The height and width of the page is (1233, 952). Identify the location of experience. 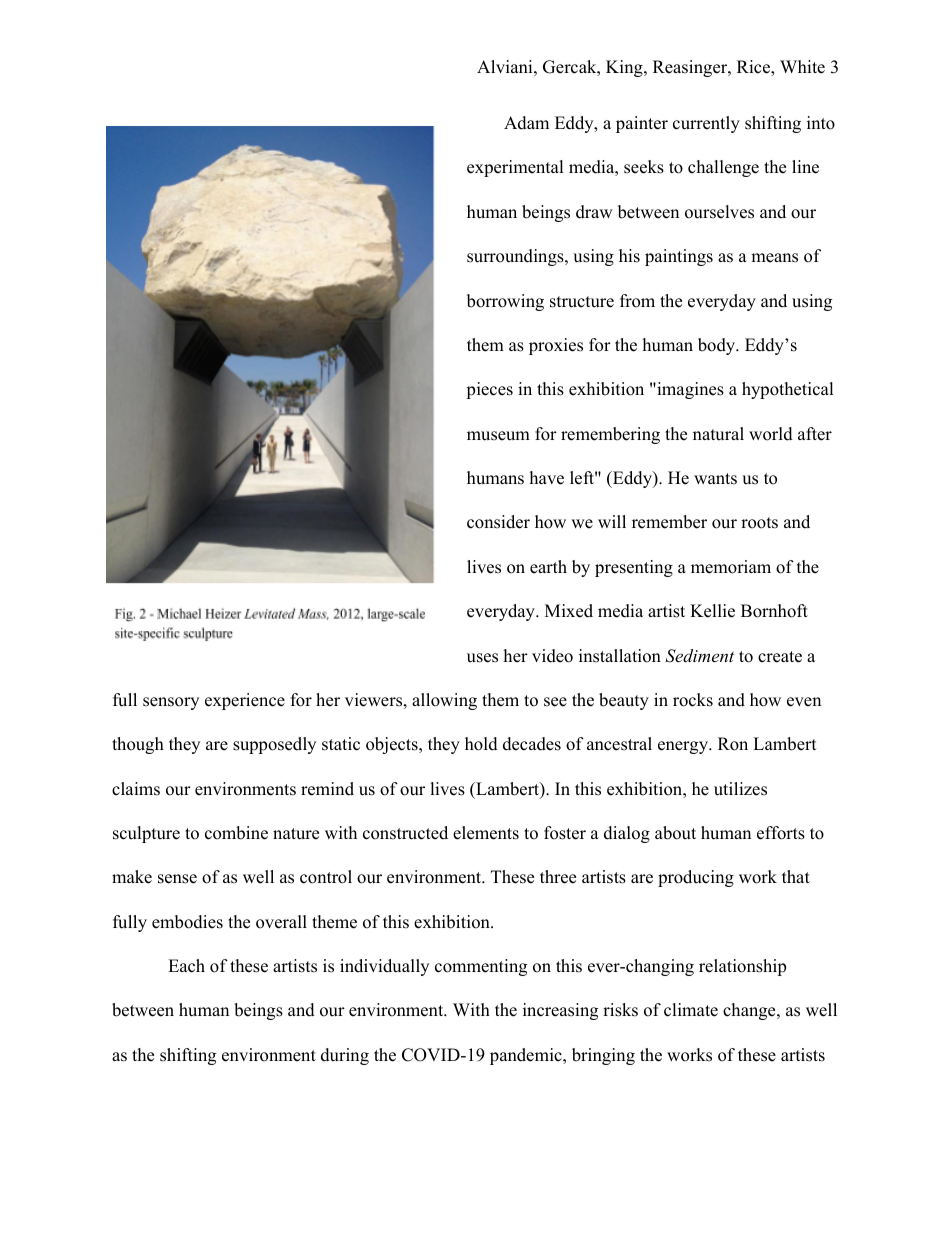
(245, 701).
